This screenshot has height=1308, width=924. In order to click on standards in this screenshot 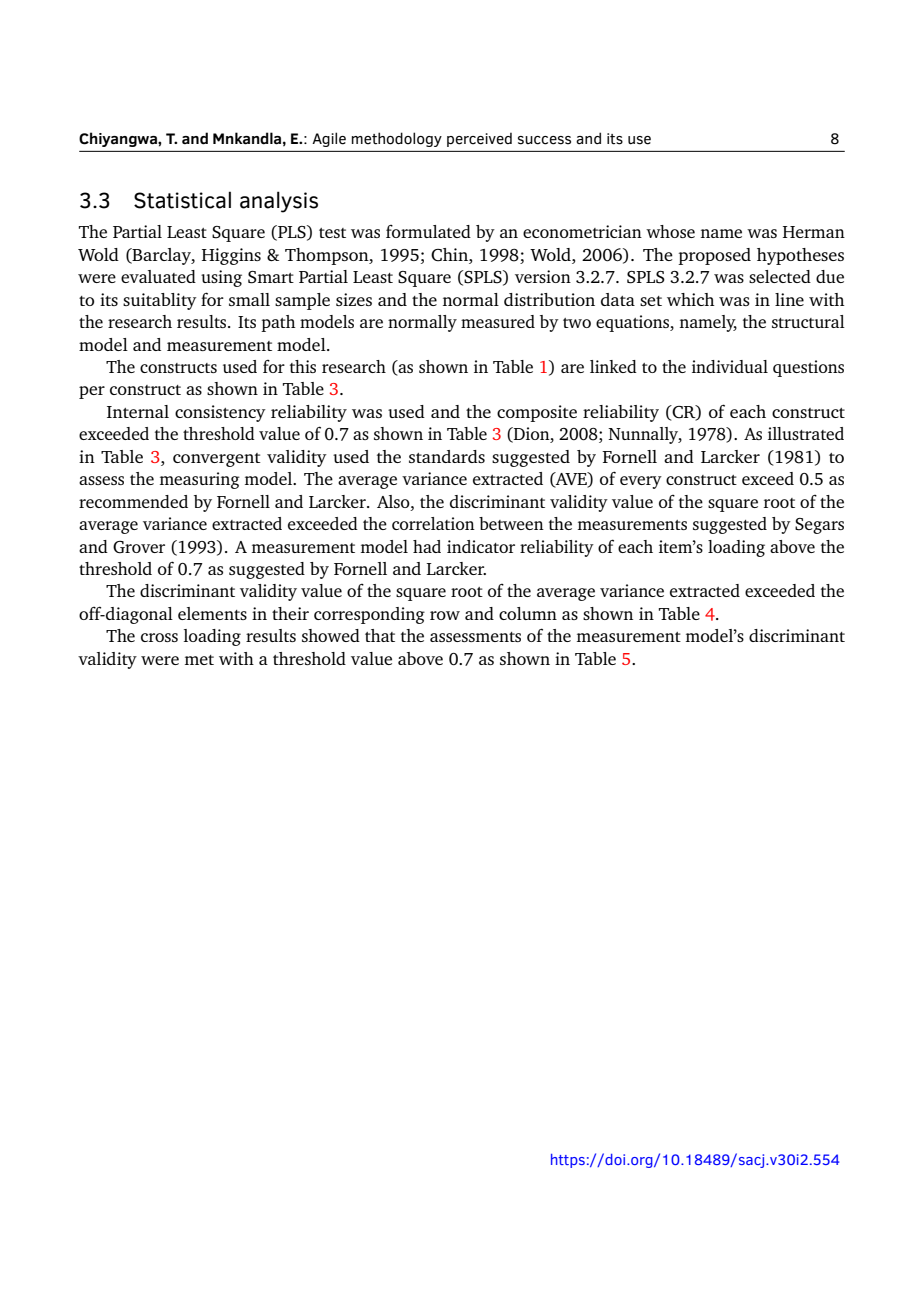, I will do `click(447, 456)`.
